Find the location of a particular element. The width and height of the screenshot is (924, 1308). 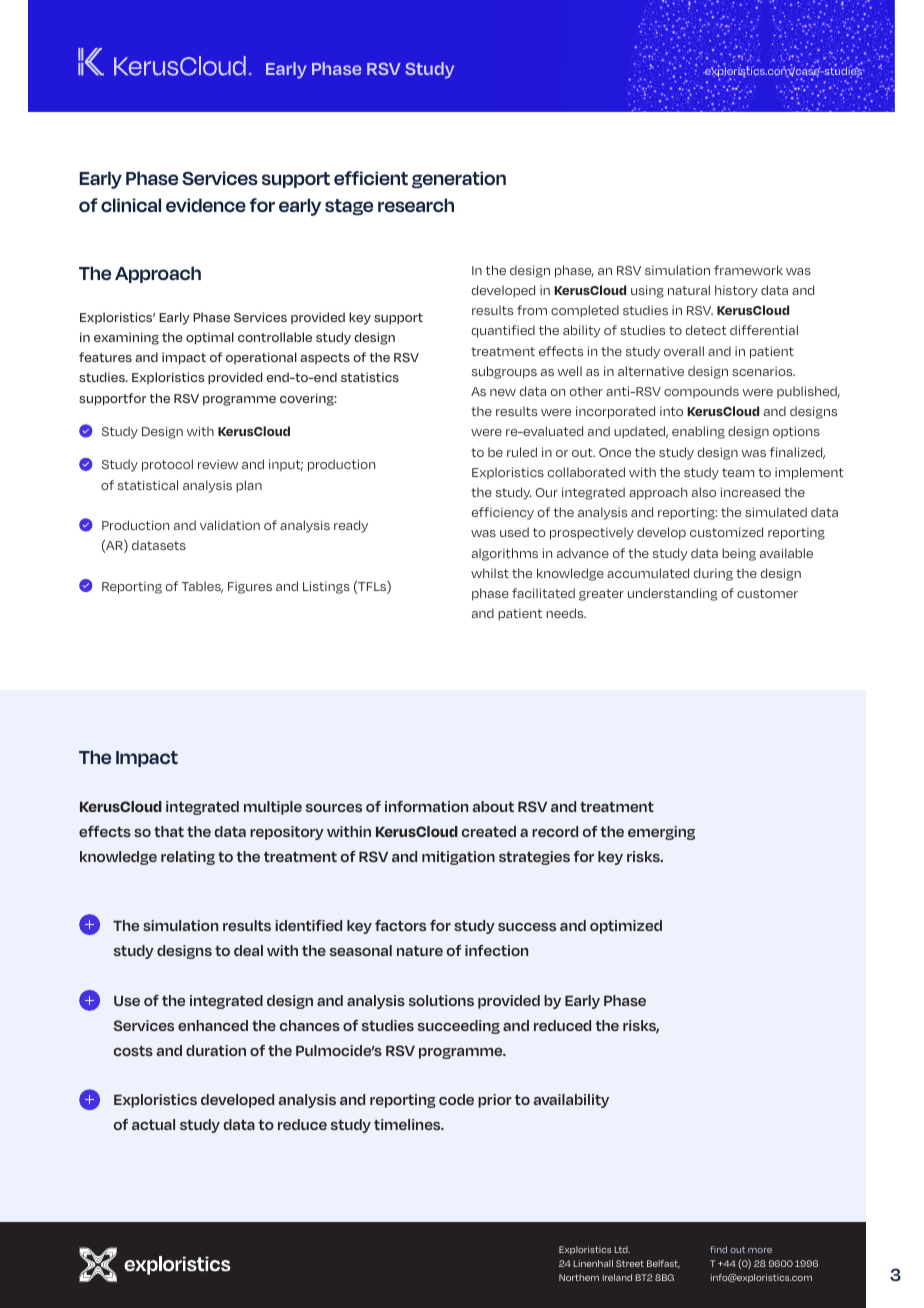

being is located at coordinates (739, 554).
